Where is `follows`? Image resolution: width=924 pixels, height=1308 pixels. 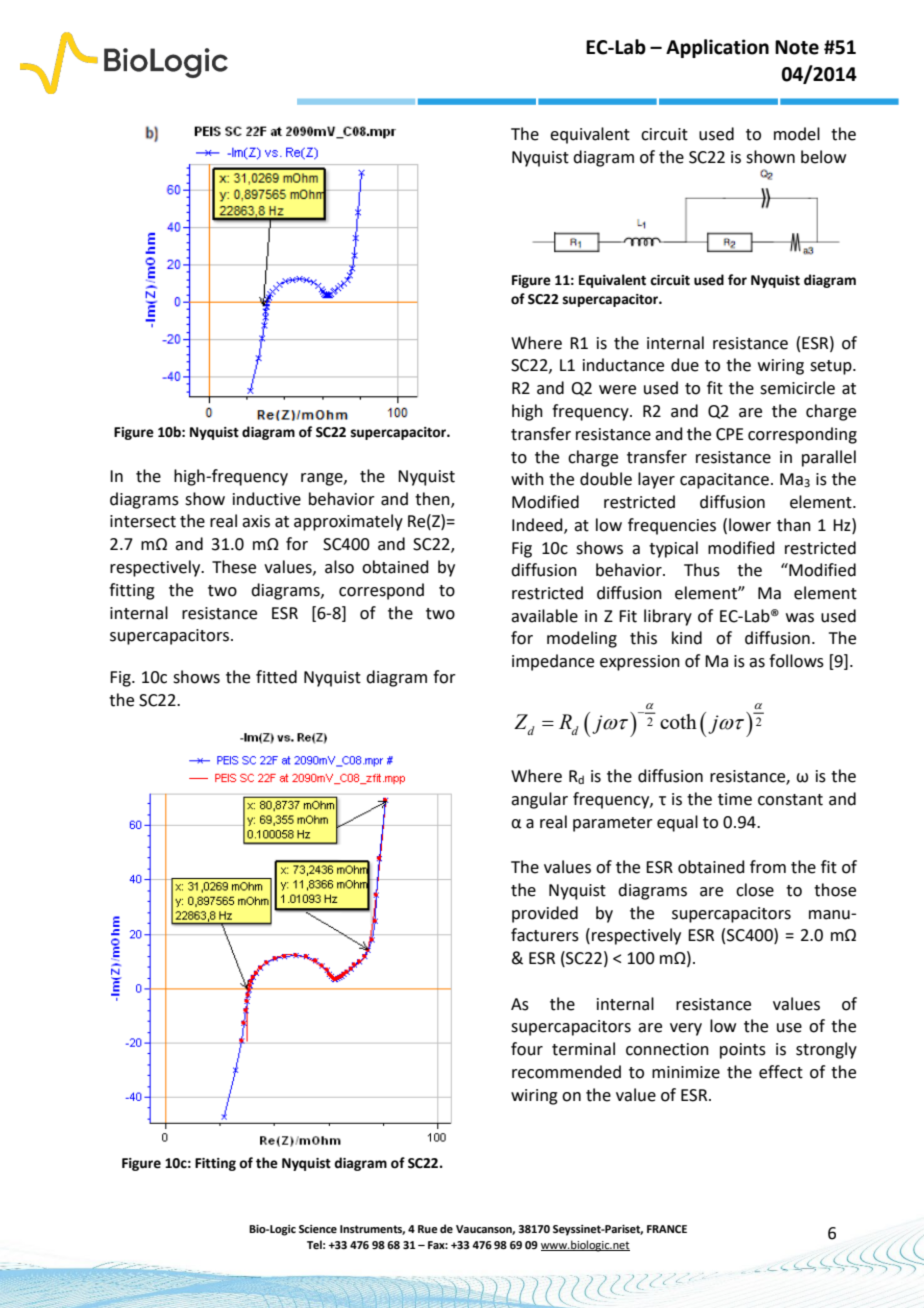
follows is located at coordinates (796, 661).
